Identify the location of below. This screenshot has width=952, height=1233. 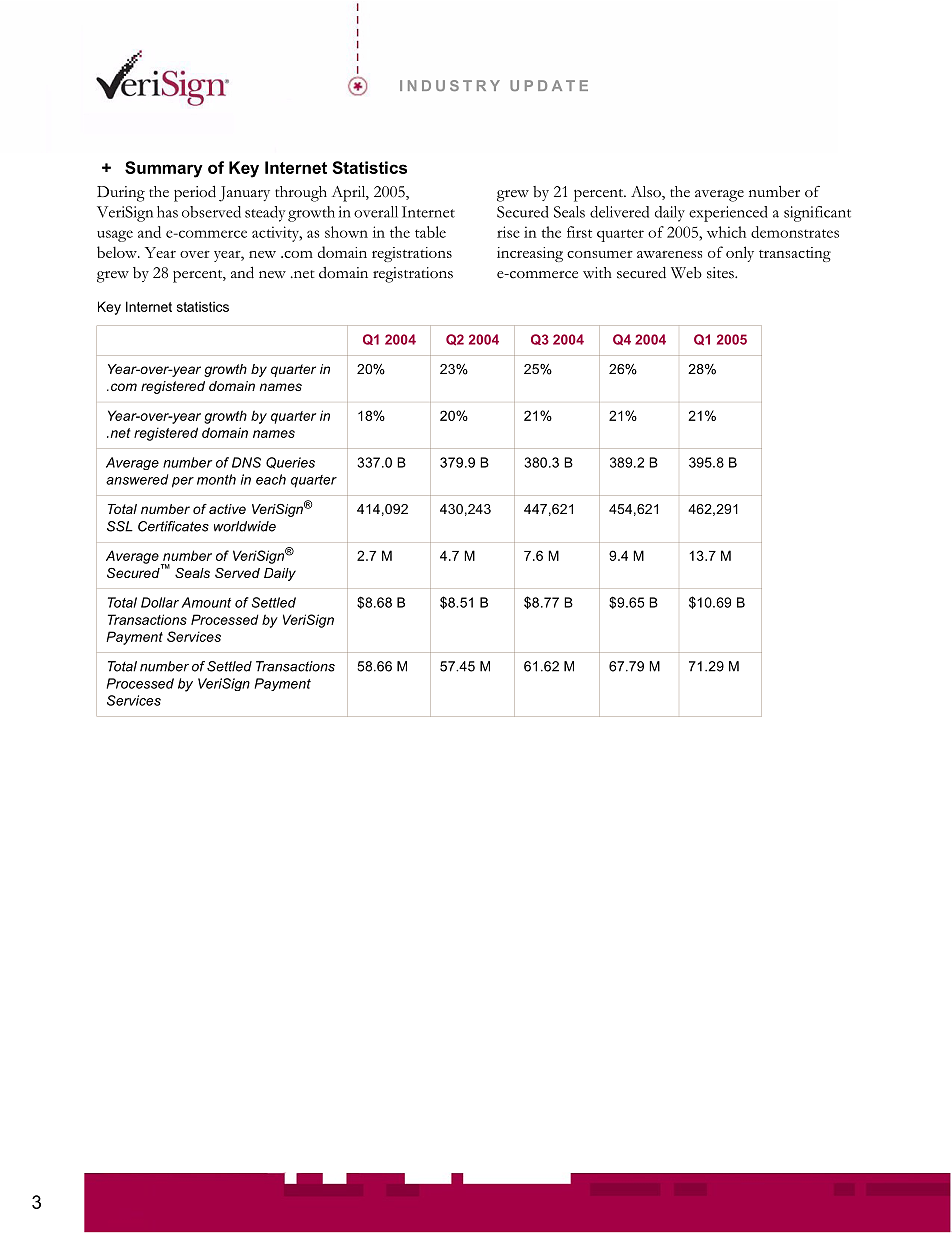
(118, 252).
